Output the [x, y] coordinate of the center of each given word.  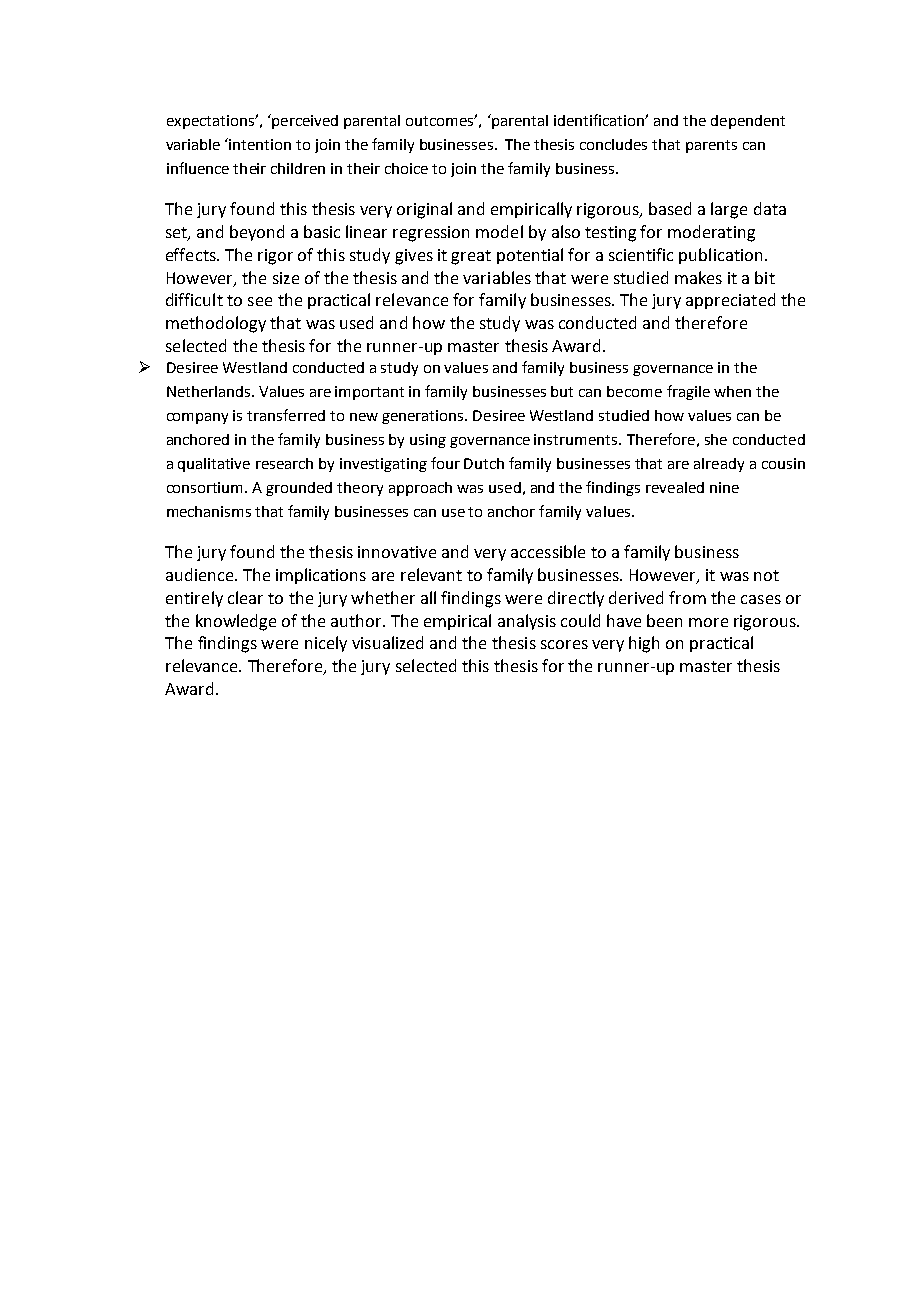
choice [406, 168]
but [562, 391]
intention [260, 144]
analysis [527, 622]
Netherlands [210, 391]
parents [711, 146]
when [732, 391]
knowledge [236, 622]
